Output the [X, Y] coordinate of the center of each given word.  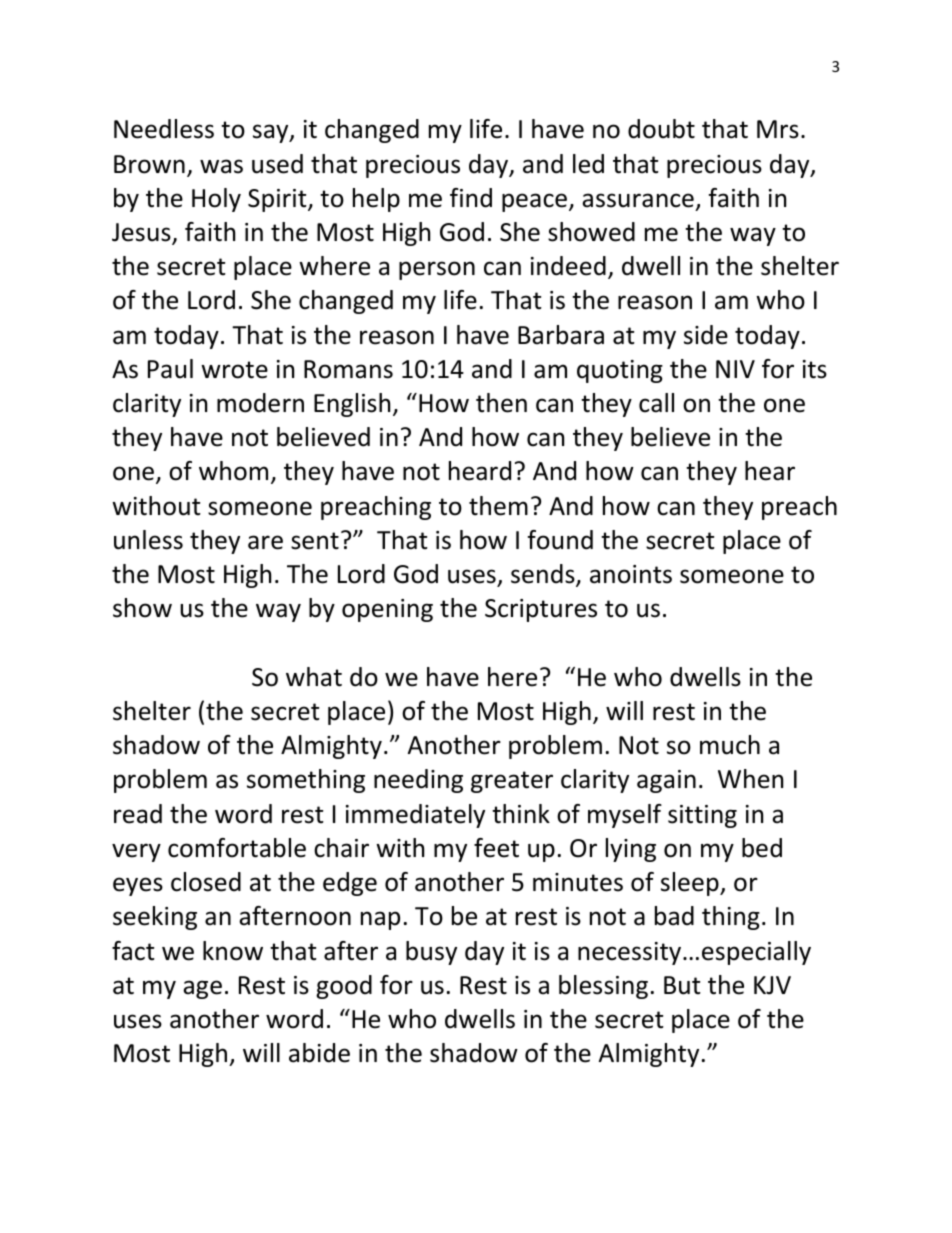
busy [431, 953]
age [202, 989]
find [471, 198]
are [265, 542]
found [560, 540]
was [221, 166]
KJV [772, 985]
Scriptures [541, 610]
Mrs [778, 129]
